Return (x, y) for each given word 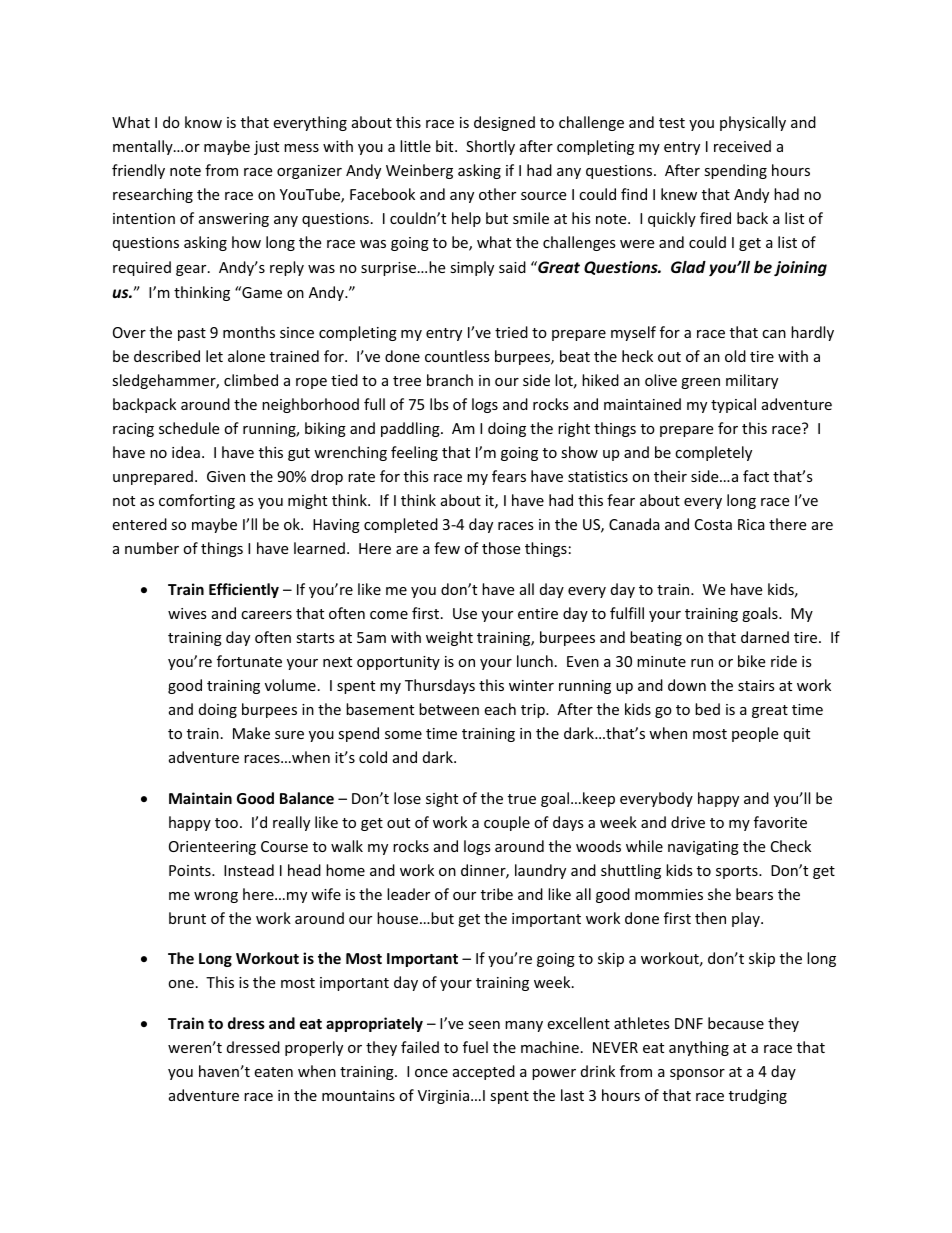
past (192, 334)
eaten (273, 1072)
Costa (713, 524)
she (719, 894)
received (742, 146)
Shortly (490, 147)
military (752, 381)
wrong (216, 897)
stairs (756, 685)
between (449, 709)
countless (457, 356)
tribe (497, 894)
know (203, 122)
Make (251, 733)
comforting (197, 501)
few (447, 548)
